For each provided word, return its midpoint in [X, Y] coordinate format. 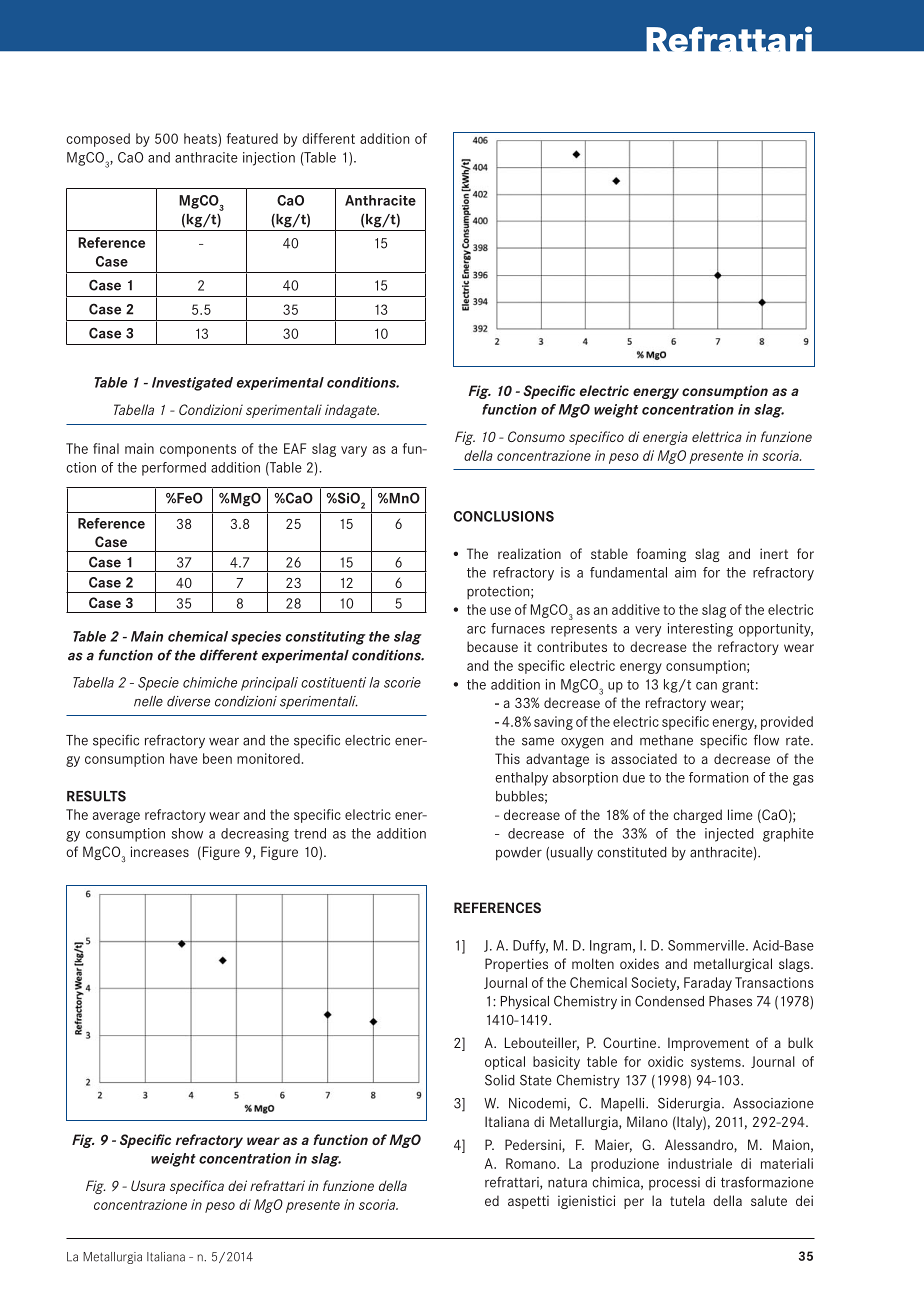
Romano [532, 1163]
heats [201, 138]
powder [519, 854]
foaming [661, 555]
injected [729, 835]
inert [774, 553]
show [187, 833]
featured [252, 138]
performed [174, 469]
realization [529, 553]
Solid [500, 1080]
